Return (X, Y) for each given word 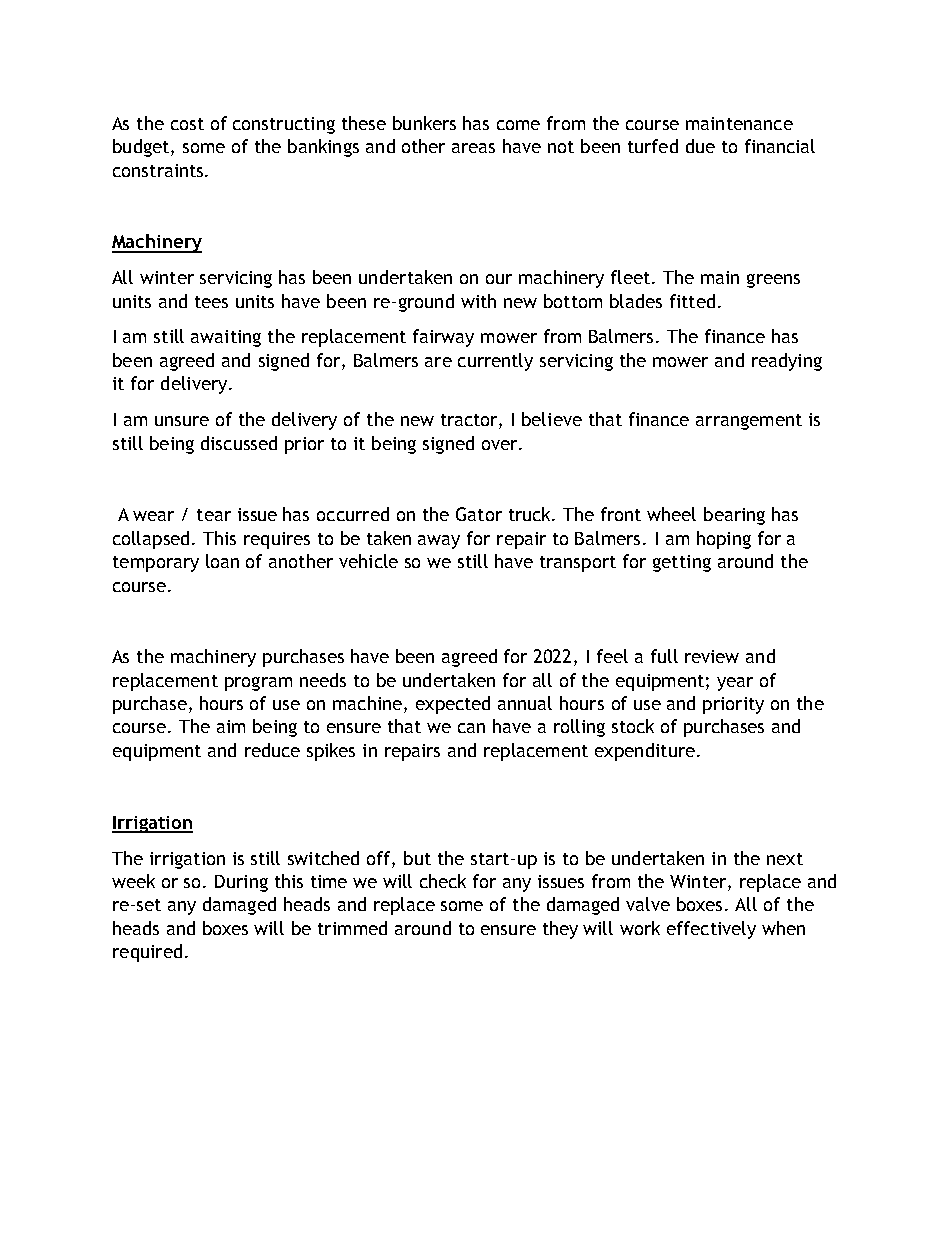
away (439, 542)
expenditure (645, 752)
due (700, 146)
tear (214, 515)
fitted (692, 301)
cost (187, 124)
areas (473, 148)
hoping (724, 540)
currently (495, 362)
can (471, 728)
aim (231, 726)
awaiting (226, 338)
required (147, 953)
